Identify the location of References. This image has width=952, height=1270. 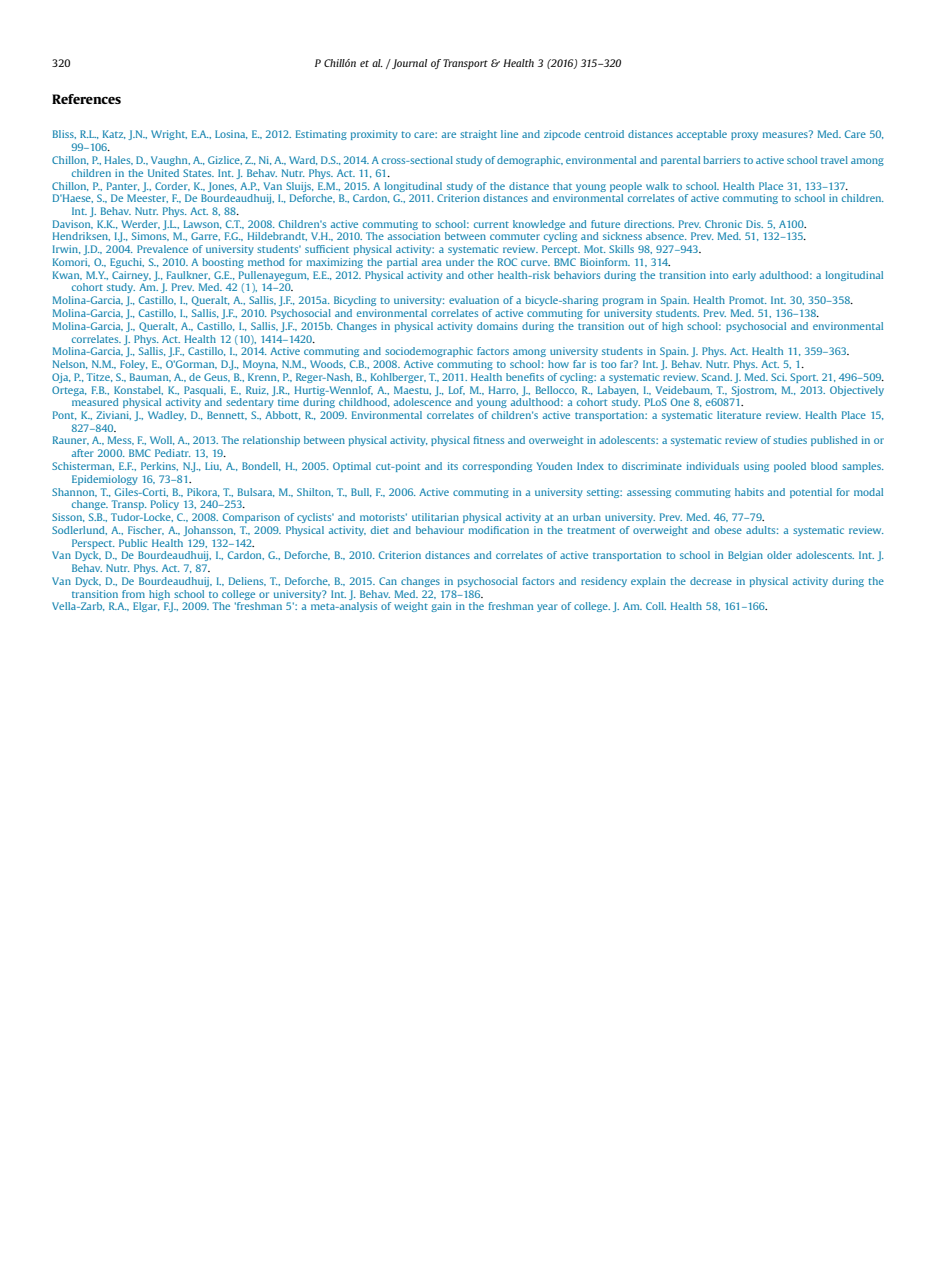
(86, 99).
